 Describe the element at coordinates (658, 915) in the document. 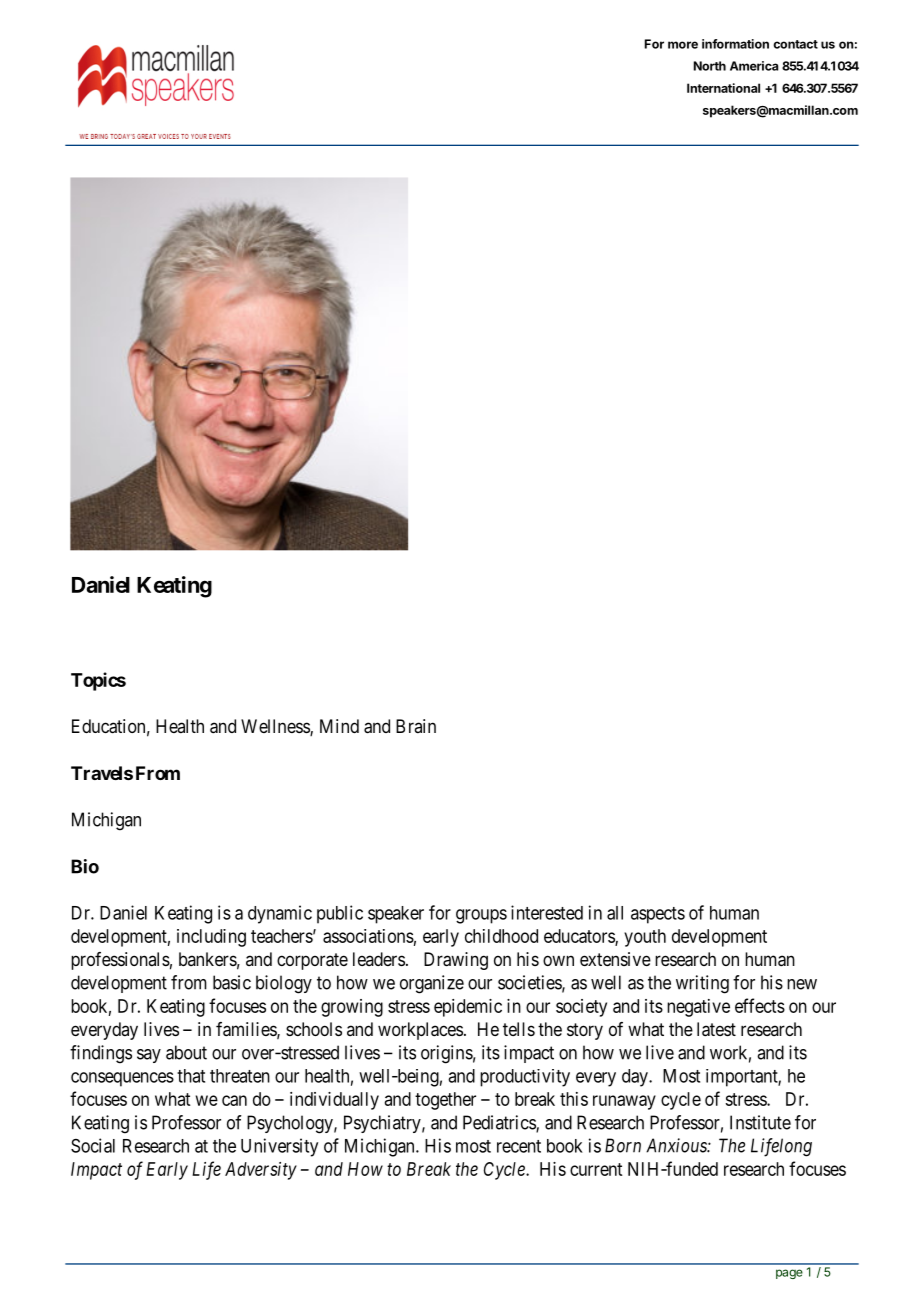

I see `aspects` at that location.
